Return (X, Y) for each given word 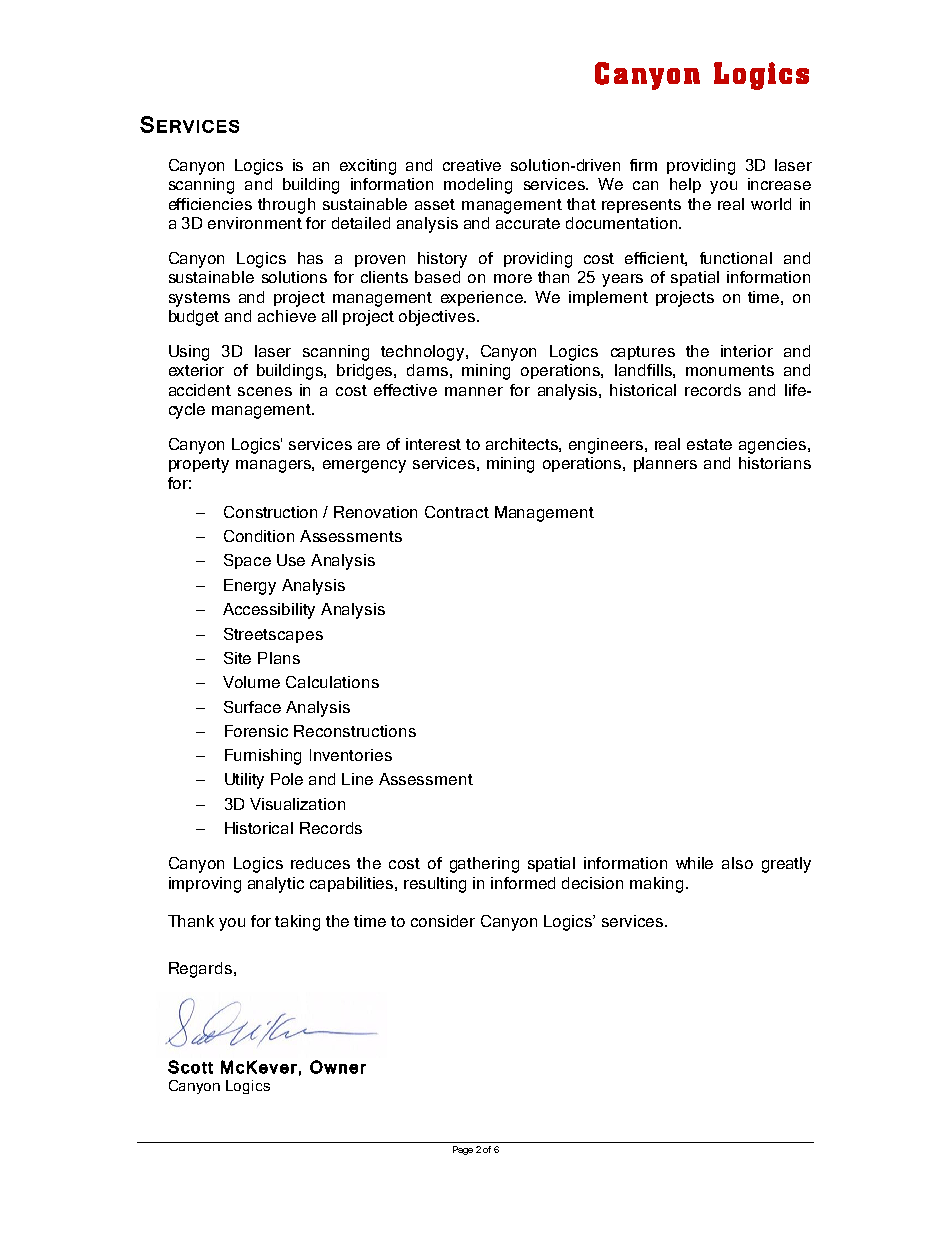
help (685, 185)
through (286, 206)
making (656, 885)
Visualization (297, 804)
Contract (457, 512)
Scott (190, 1067)
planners (665, 464)
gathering (484, 865)
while (694, 863)
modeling (478, 186)
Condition (259, 536)
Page (463, 1150)
